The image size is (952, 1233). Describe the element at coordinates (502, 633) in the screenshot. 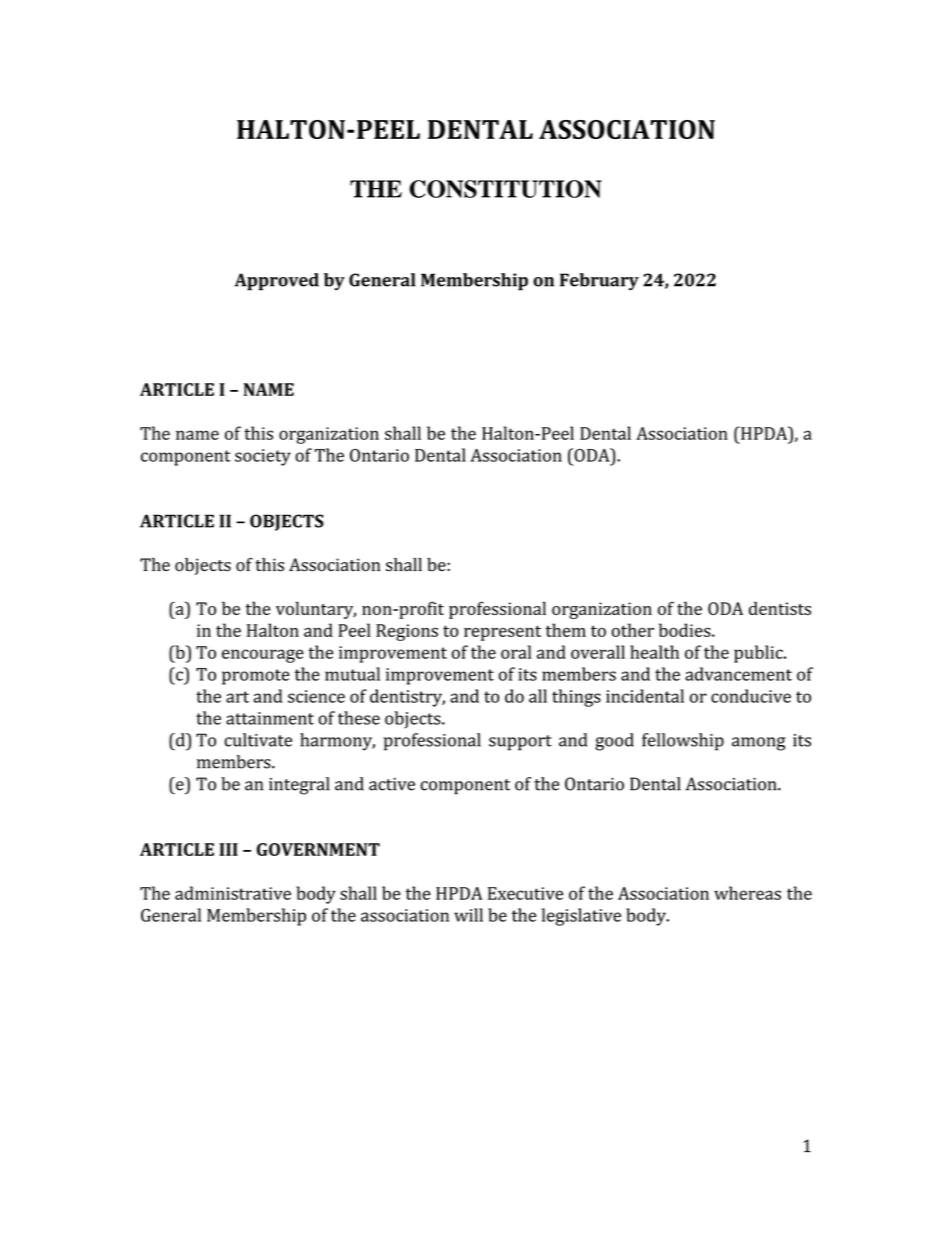

I see `represent` at that location.
